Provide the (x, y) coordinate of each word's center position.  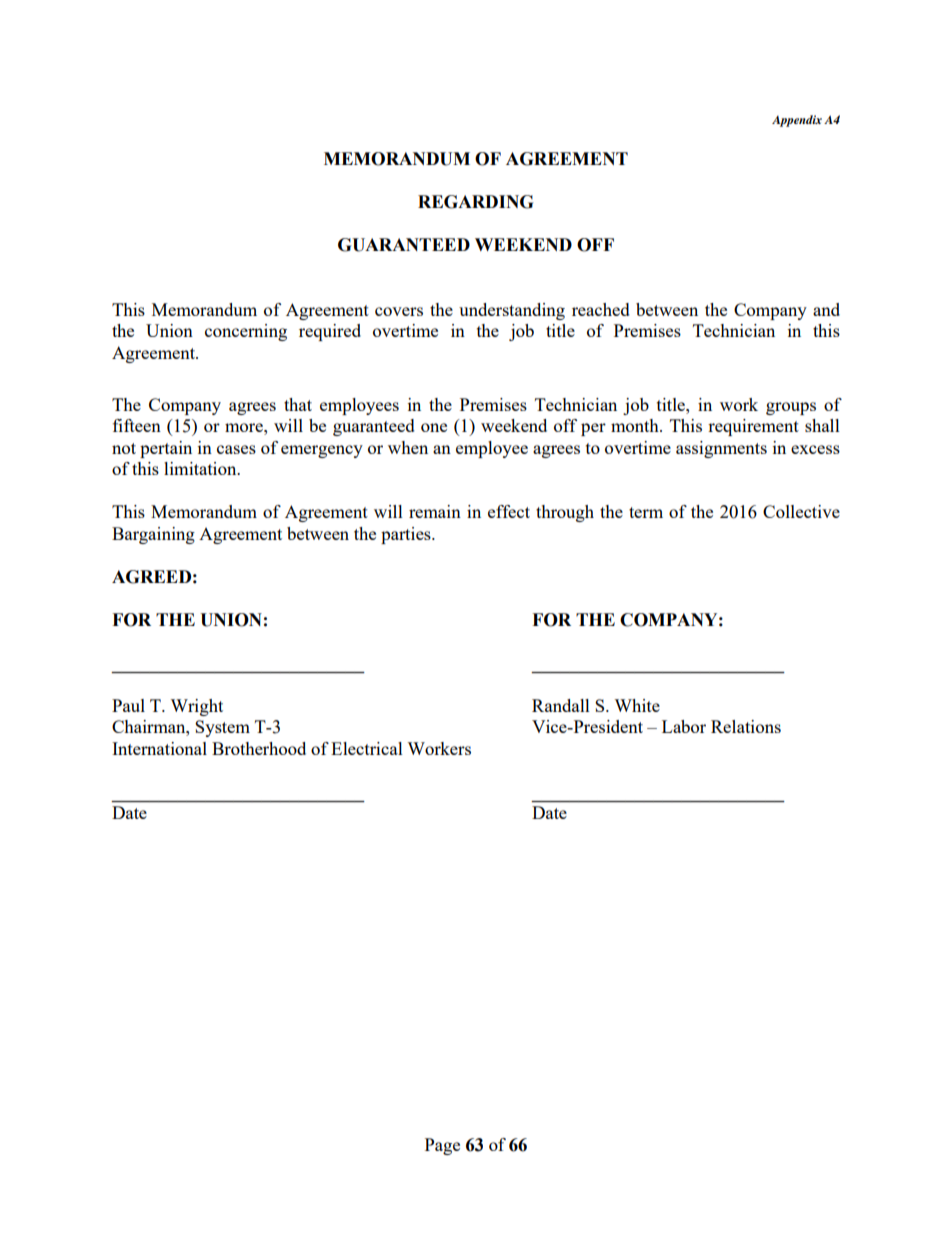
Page (442, 1146)
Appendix (797, 121)
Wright (196, 707)
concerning (246, 332)
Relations (746, 726)
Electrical (367, 748)
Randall (561, 705)
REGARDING (475, 202)
